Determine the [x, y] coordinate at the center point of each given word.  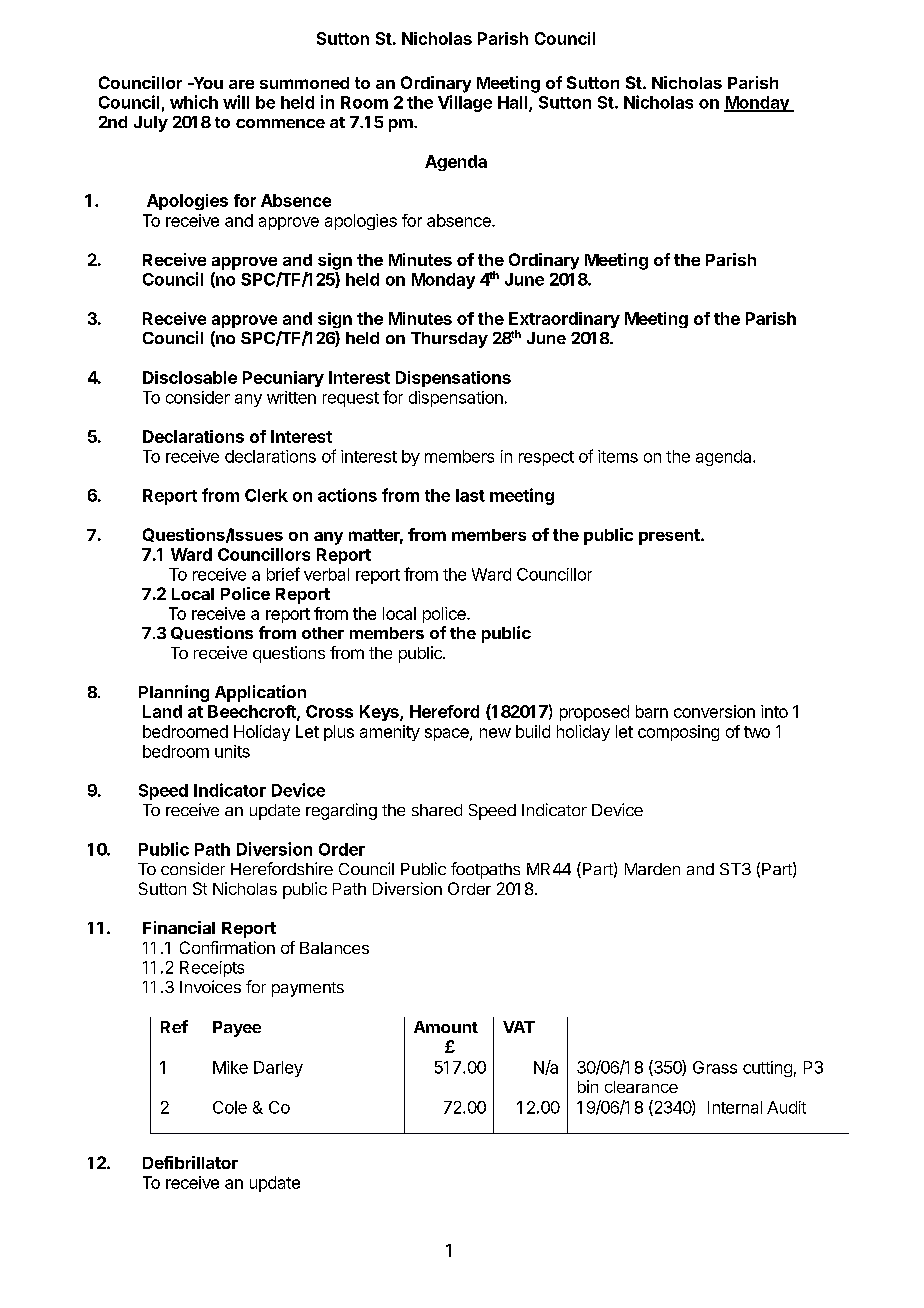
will [236, 102]
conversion [714, 711]
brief [283, 574]
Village [465, 103]
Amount [446, 1027]
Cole [230, 1107]
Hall [514, 103]
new [495, 733]
